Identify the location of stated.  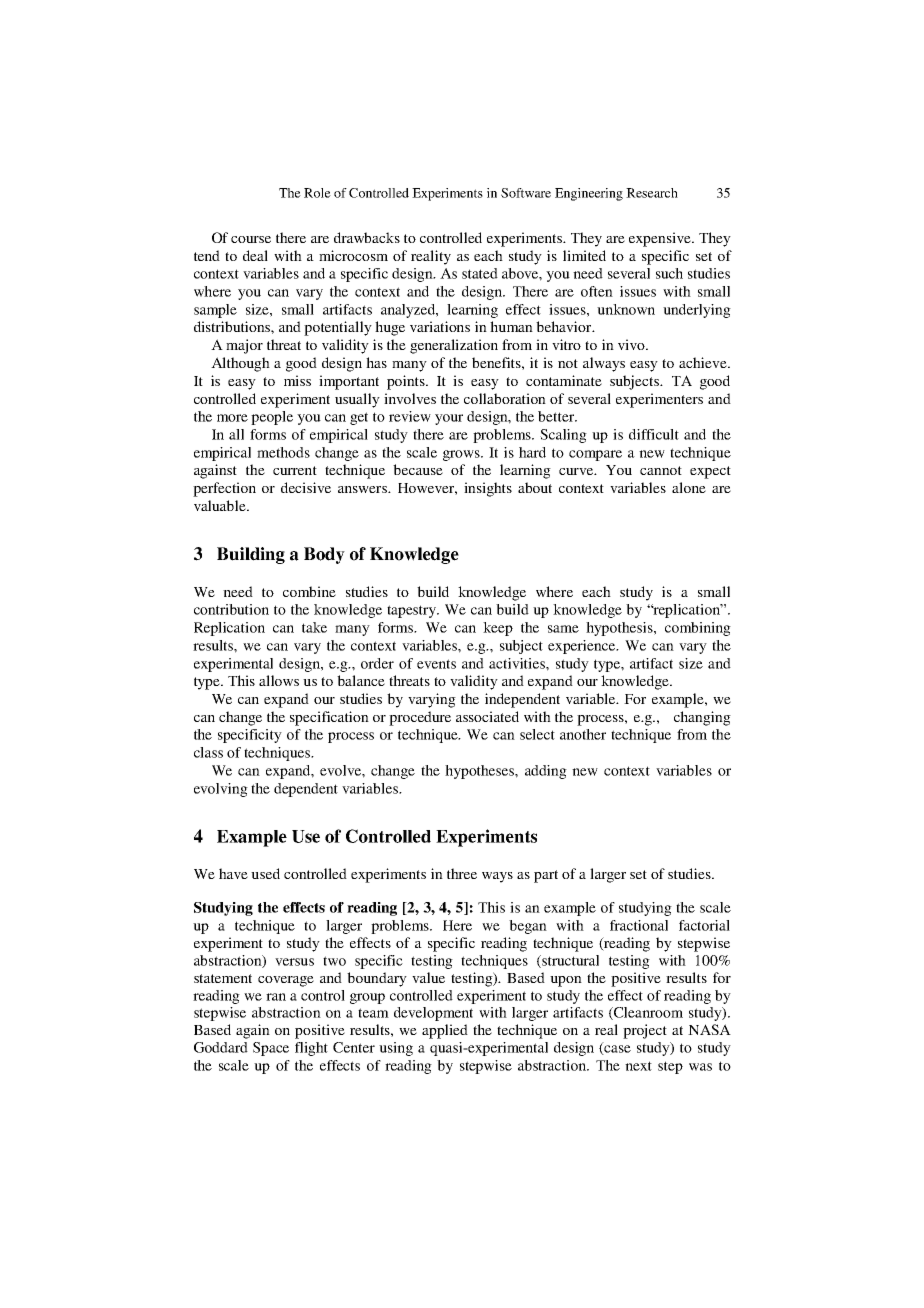
(480, 273).
